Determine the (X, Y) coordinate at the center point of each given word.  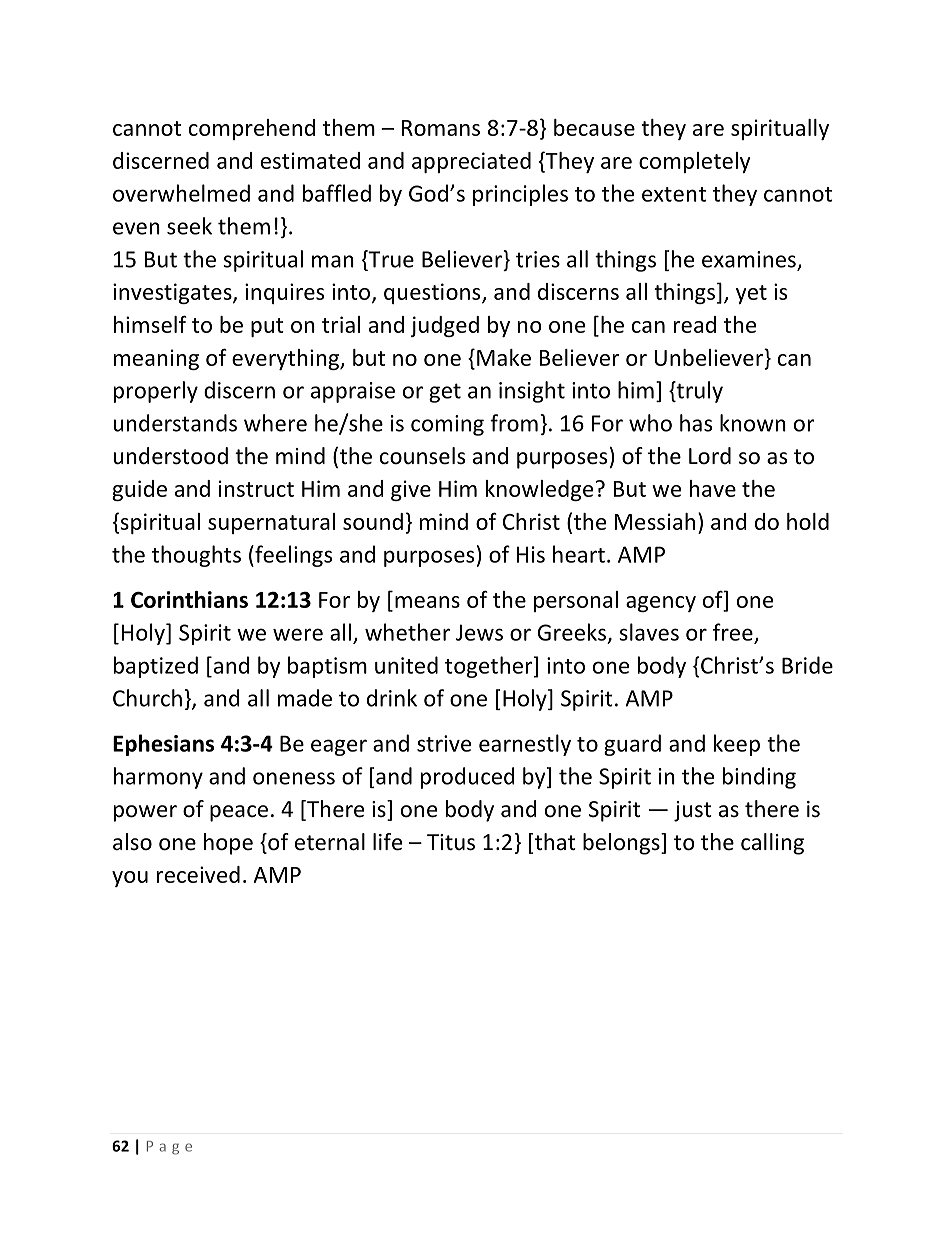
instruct (256, 488)
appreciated (471, 162)
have (713, 488)
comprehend (252, 129)
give (411, 490)
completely (694, 162)
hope (228, 844)
